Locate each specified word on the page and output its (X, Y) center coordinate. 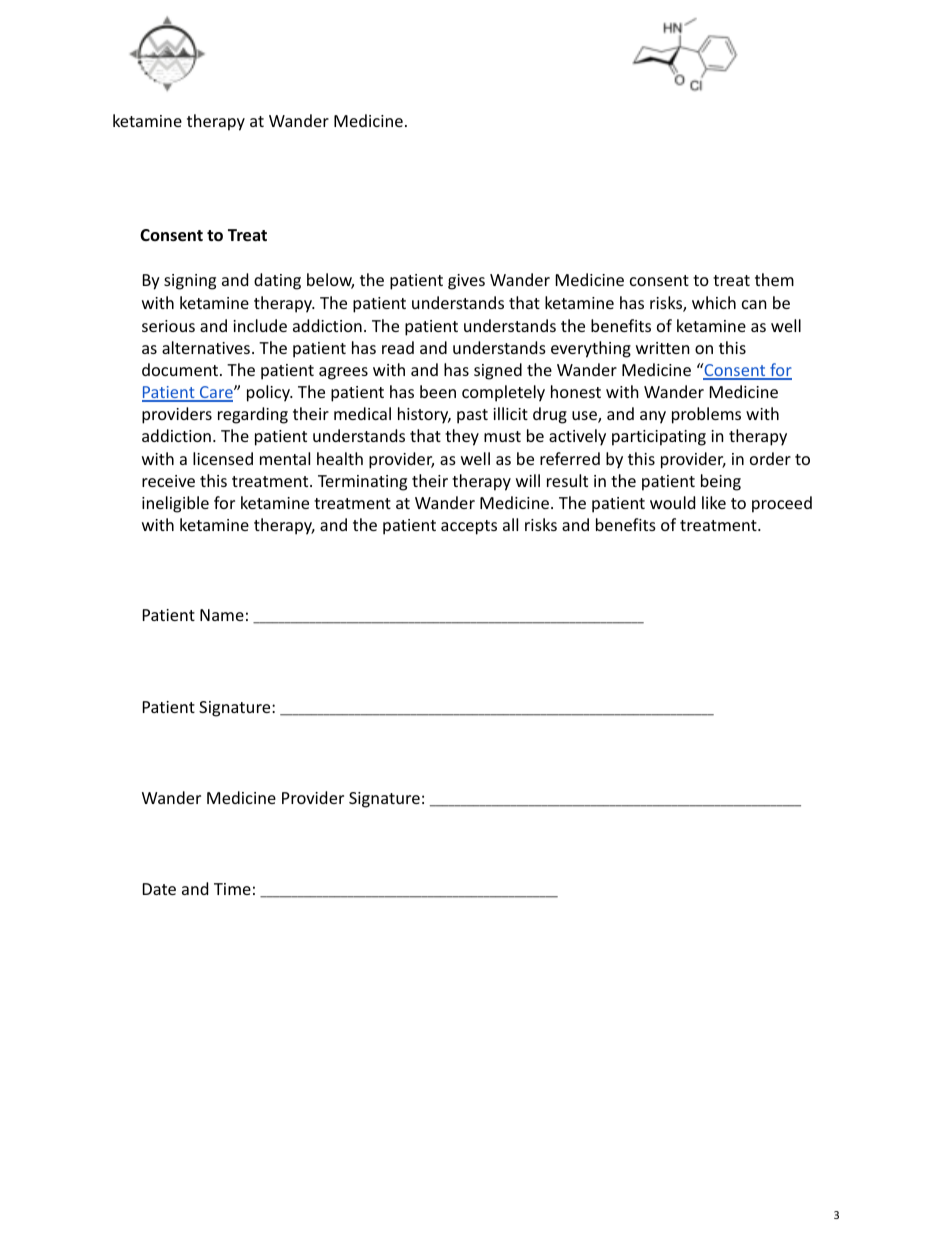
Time (232, 889)
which (714, 302)
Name (222, 615)
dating (277, 281)
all (510, 524)
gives (466, 282)
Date (159, 889)
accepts (469, 527)
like (714, 502)
